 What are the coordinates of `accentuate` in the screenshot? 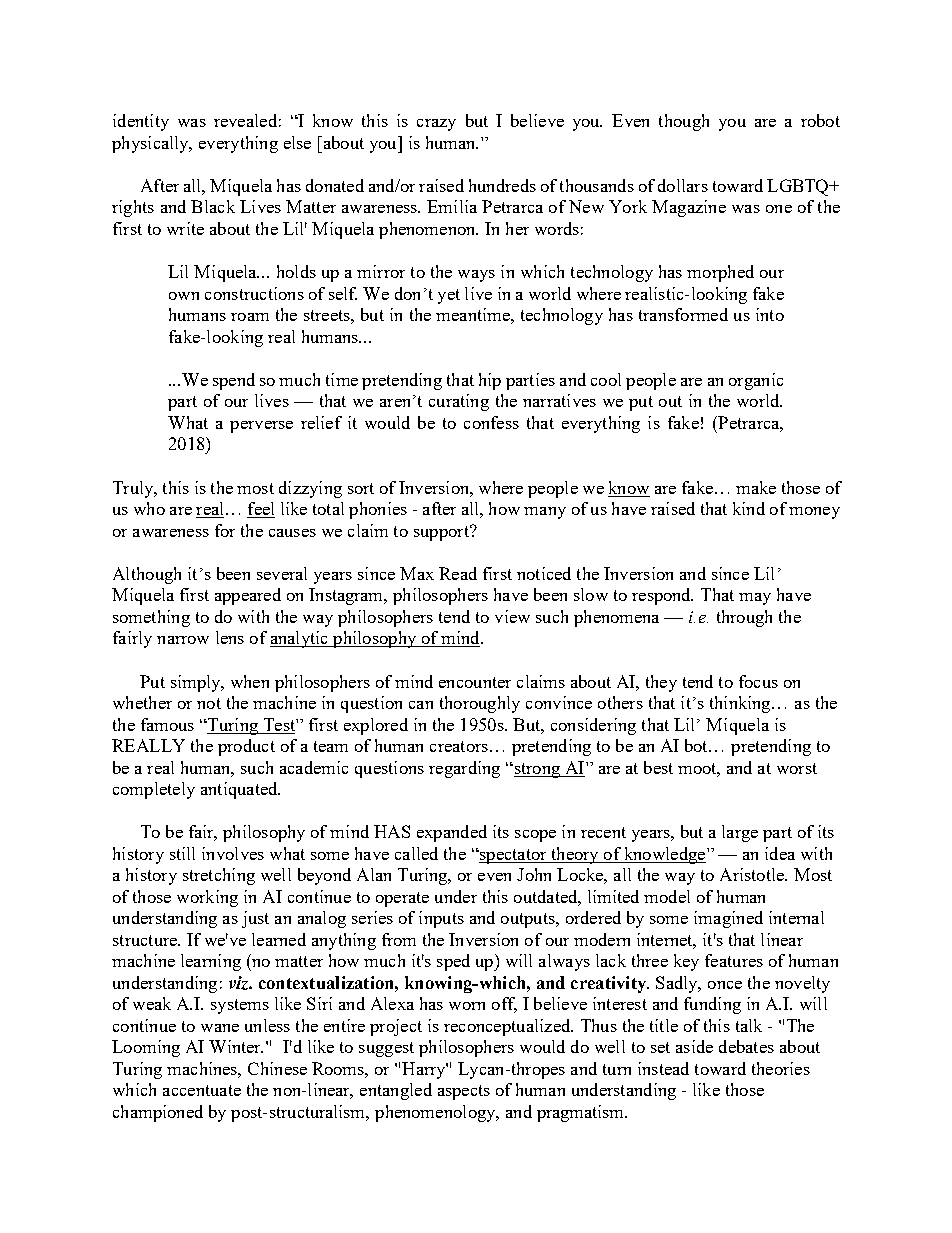 It's located at (202, 1090).
